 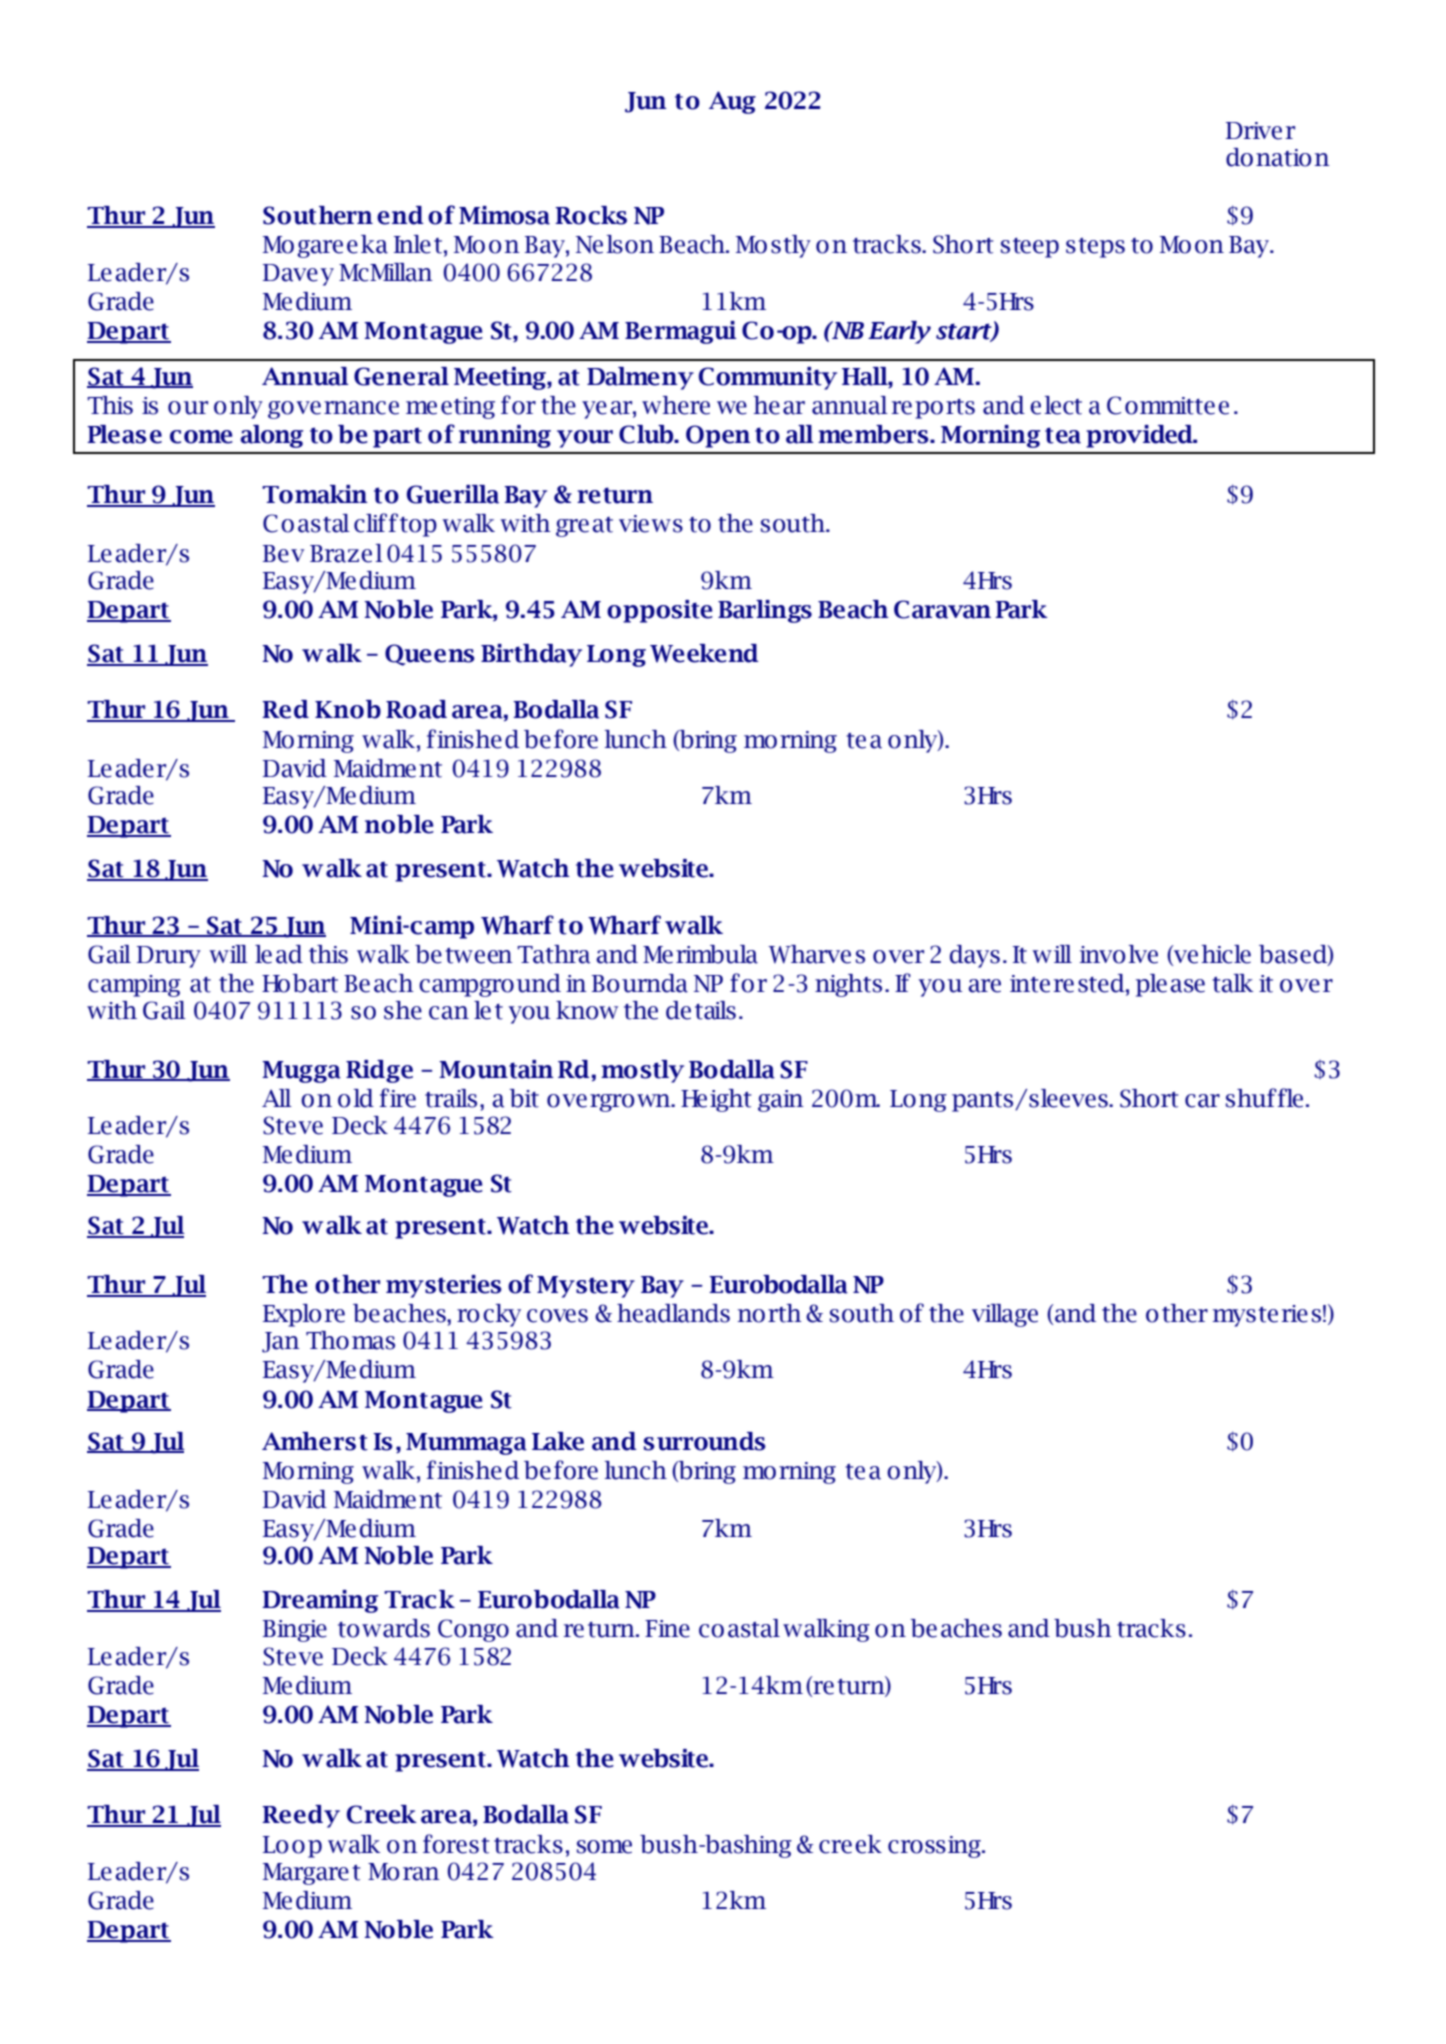 What do you see at coordinates (1005, 1315) in the screenshot?
I see `village` at bounding box center [1005, 1315].
